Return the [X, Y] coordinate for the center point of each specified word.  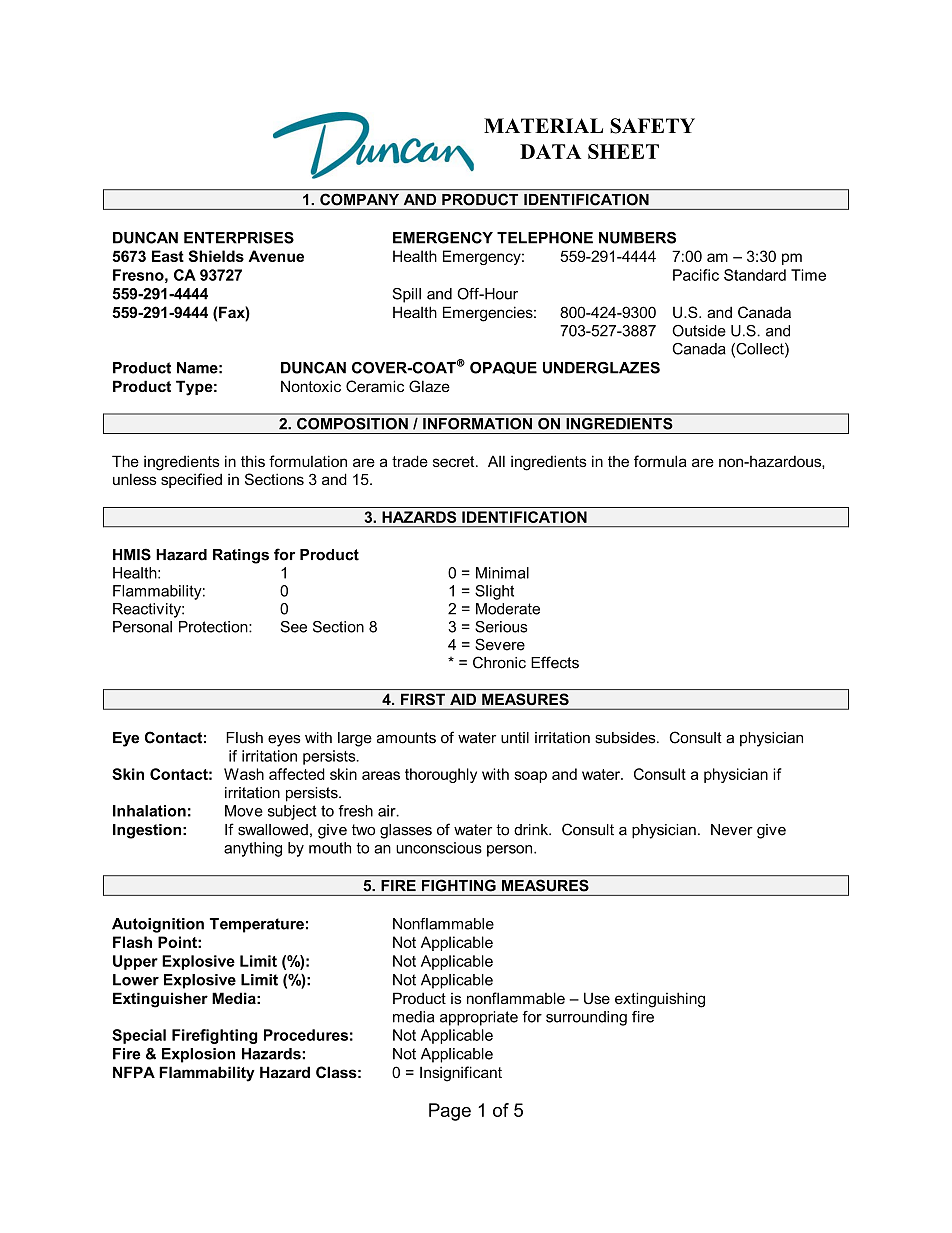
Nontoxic [311, 386]
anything [253, 849]
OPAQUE [503, 368]
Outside [699, 331]
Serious [501, 627]
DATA [550, 151]
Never [732, 830]
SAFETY [652, 126]
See [294, 627]
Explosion [198, 1055]
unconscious [439, 848]
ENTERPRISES [239, 238]
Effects [555, 662]
